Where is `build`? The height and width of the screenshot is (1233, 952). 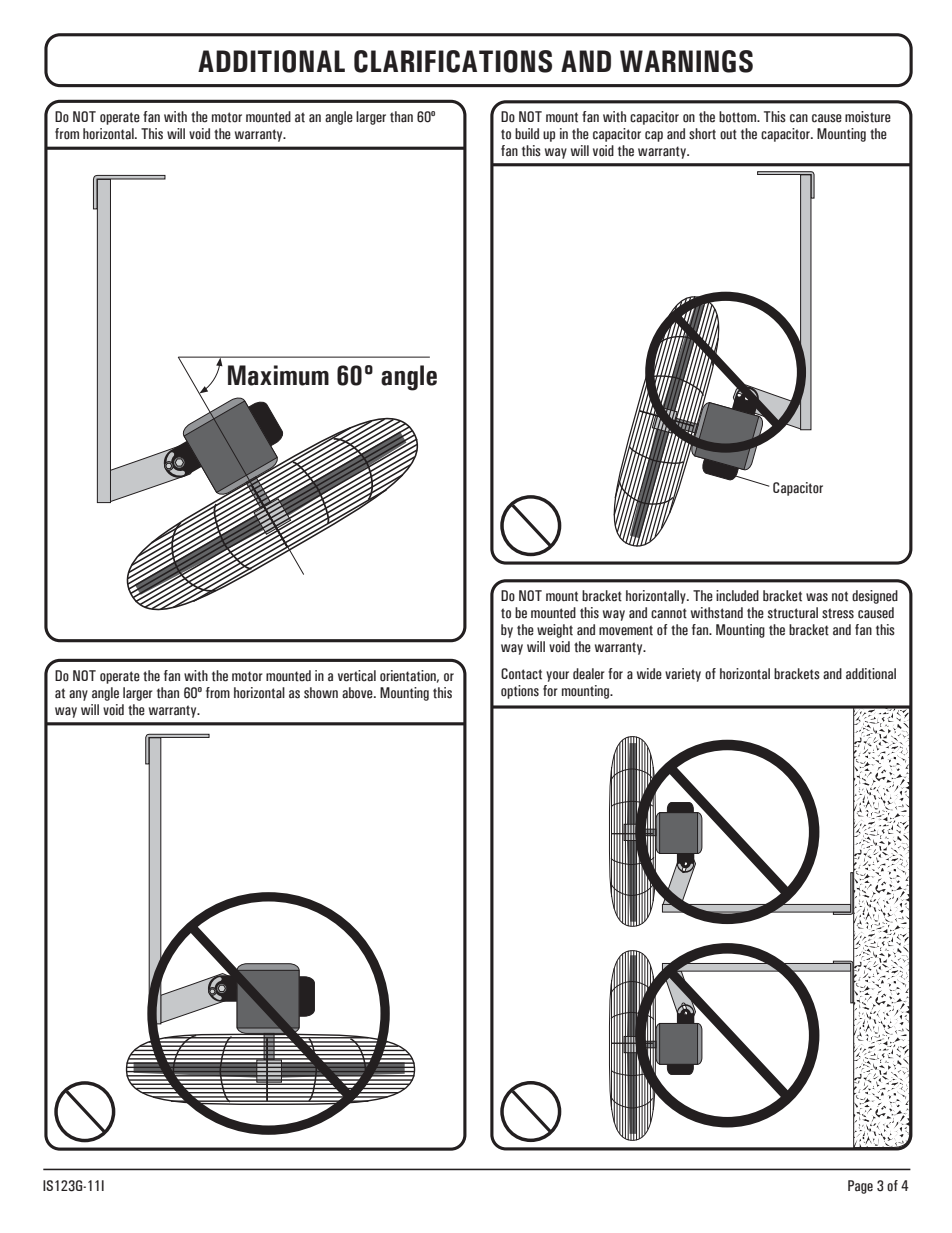
build is located at coordinates (527, 134).
